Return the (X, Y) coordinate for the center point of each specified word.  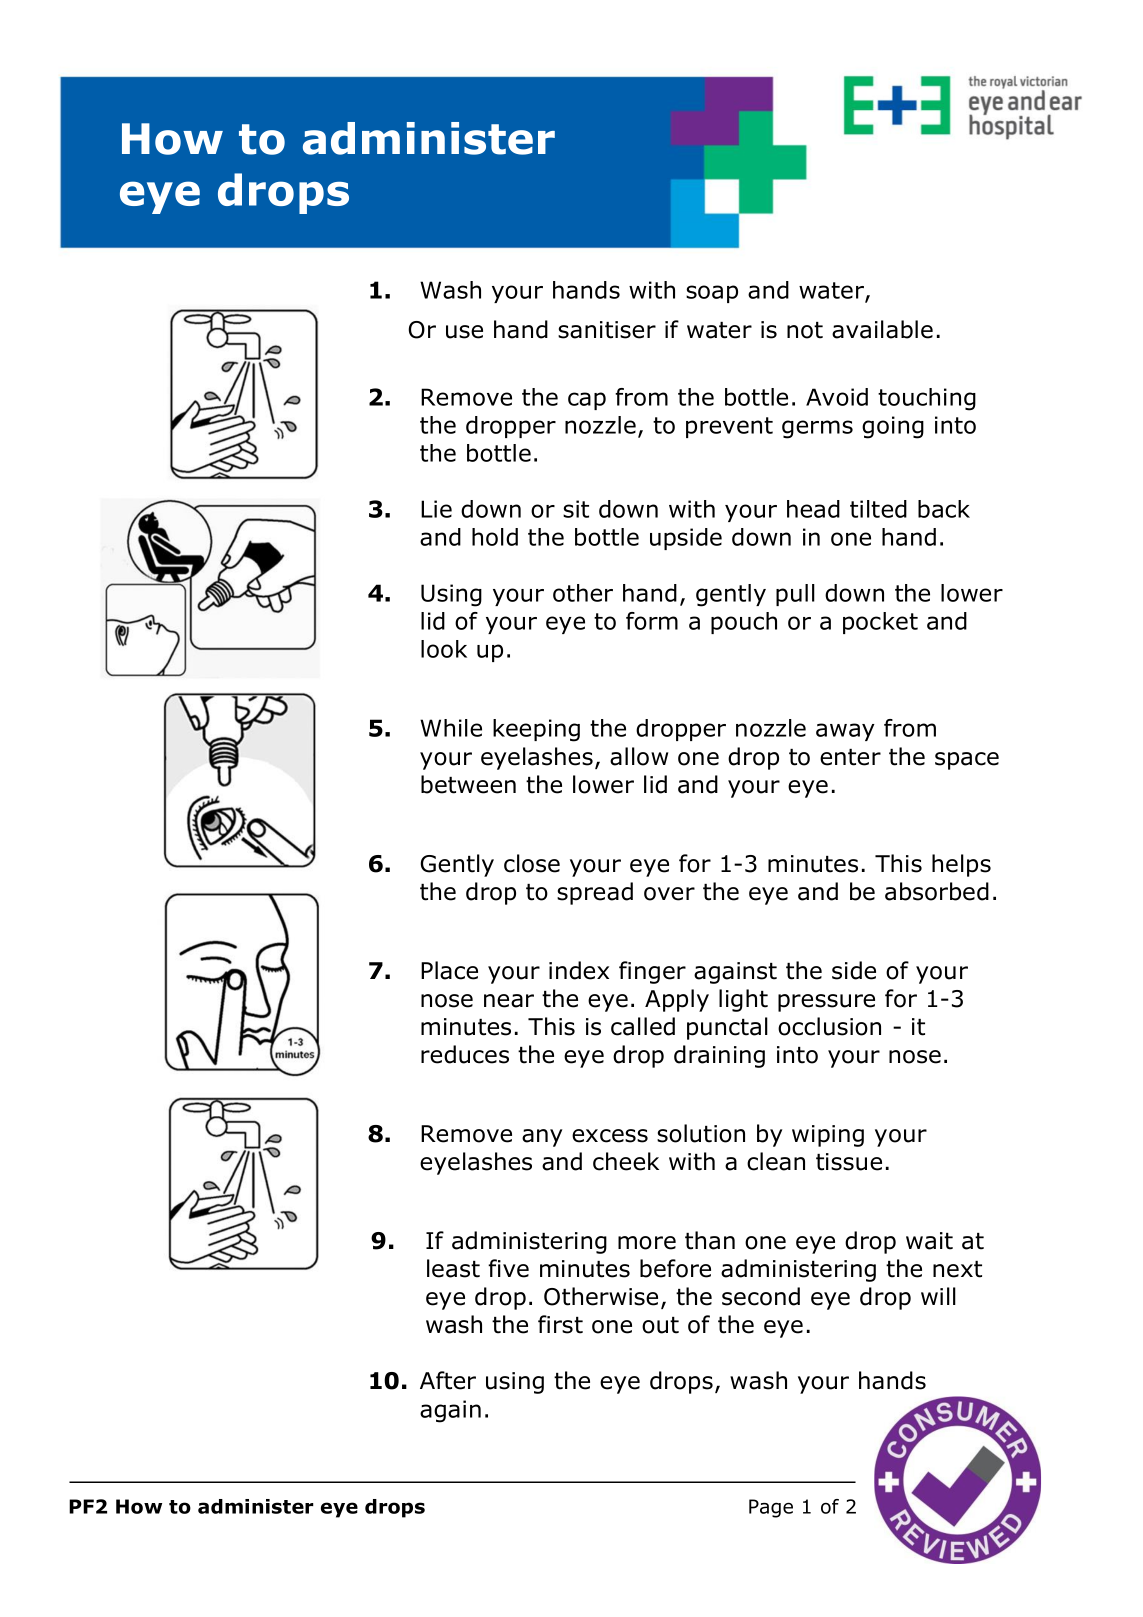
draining (719, 1056)
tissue (849, 1162)
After (448, 1380)
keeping (536, 730)
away (845, 732)
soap (712, 294)
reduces (465, 1054)
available (882, 329)
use (464, 332)
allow (639, 756)
